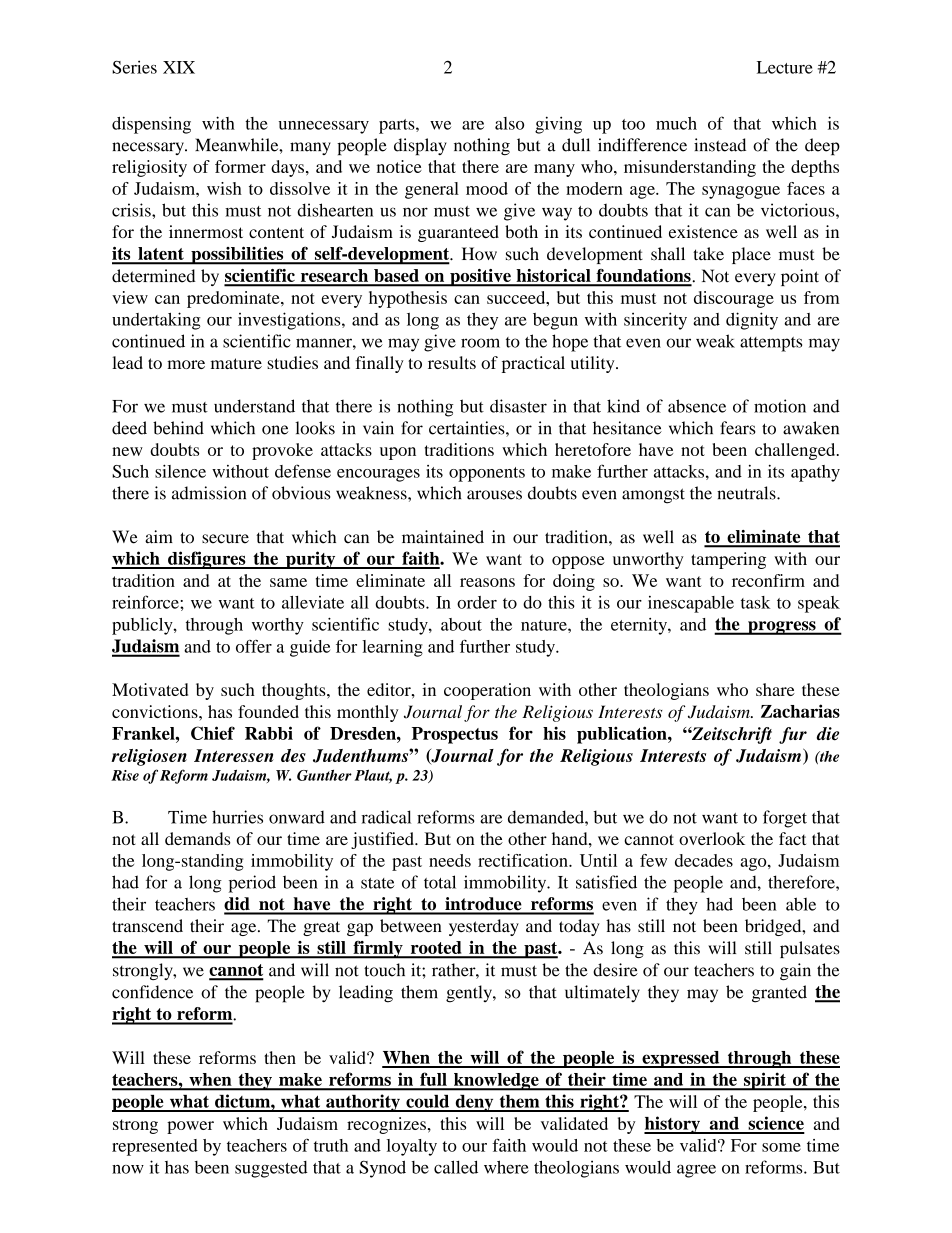 The height and width of the image is (1233, 952). What do you see at coordinates (190, 1127) in the image?
I see `power` at bounding box center [190, 1127].
